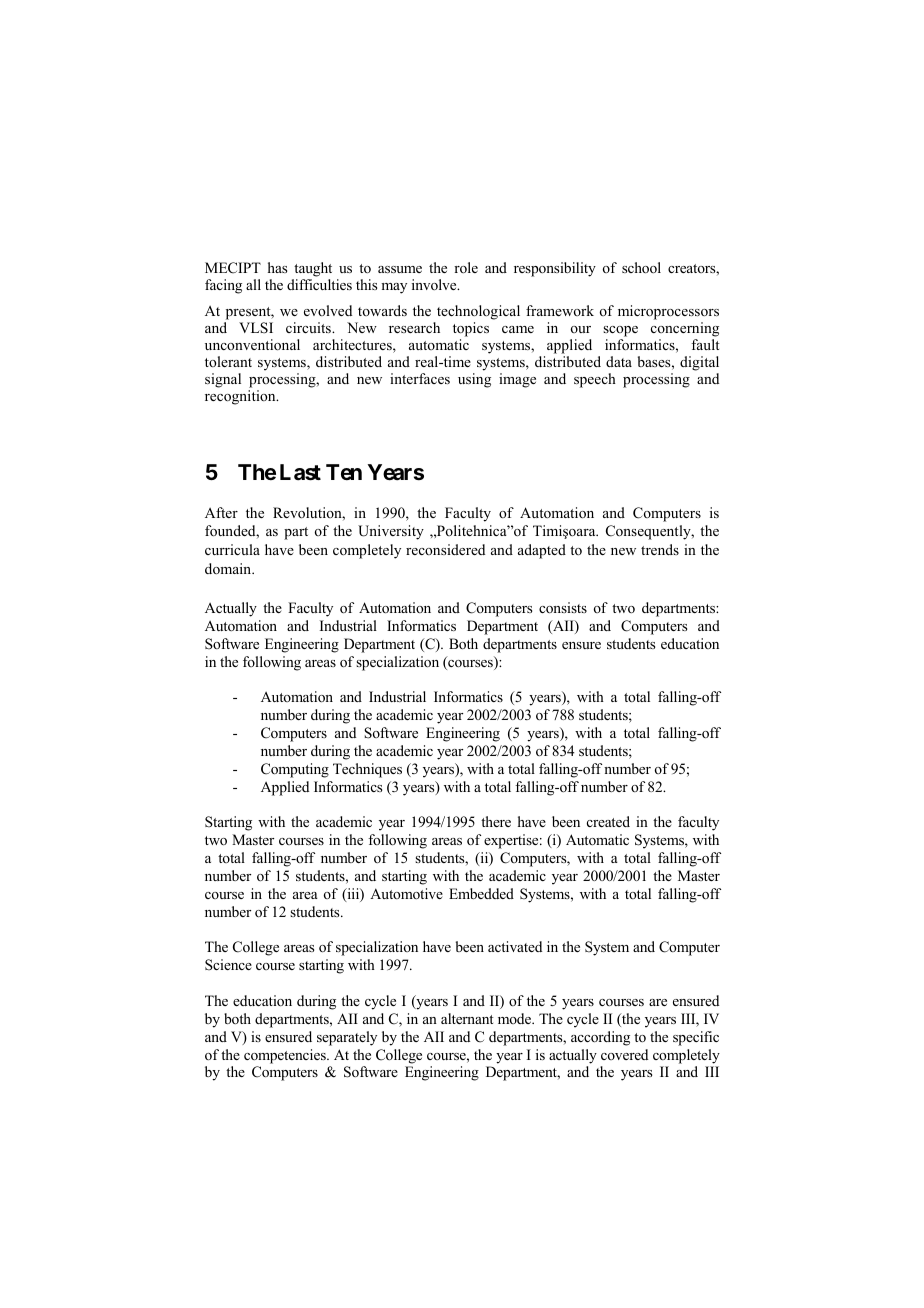  Describe the element at coordinates (641, 268) in the image. I see `school` at that location.
